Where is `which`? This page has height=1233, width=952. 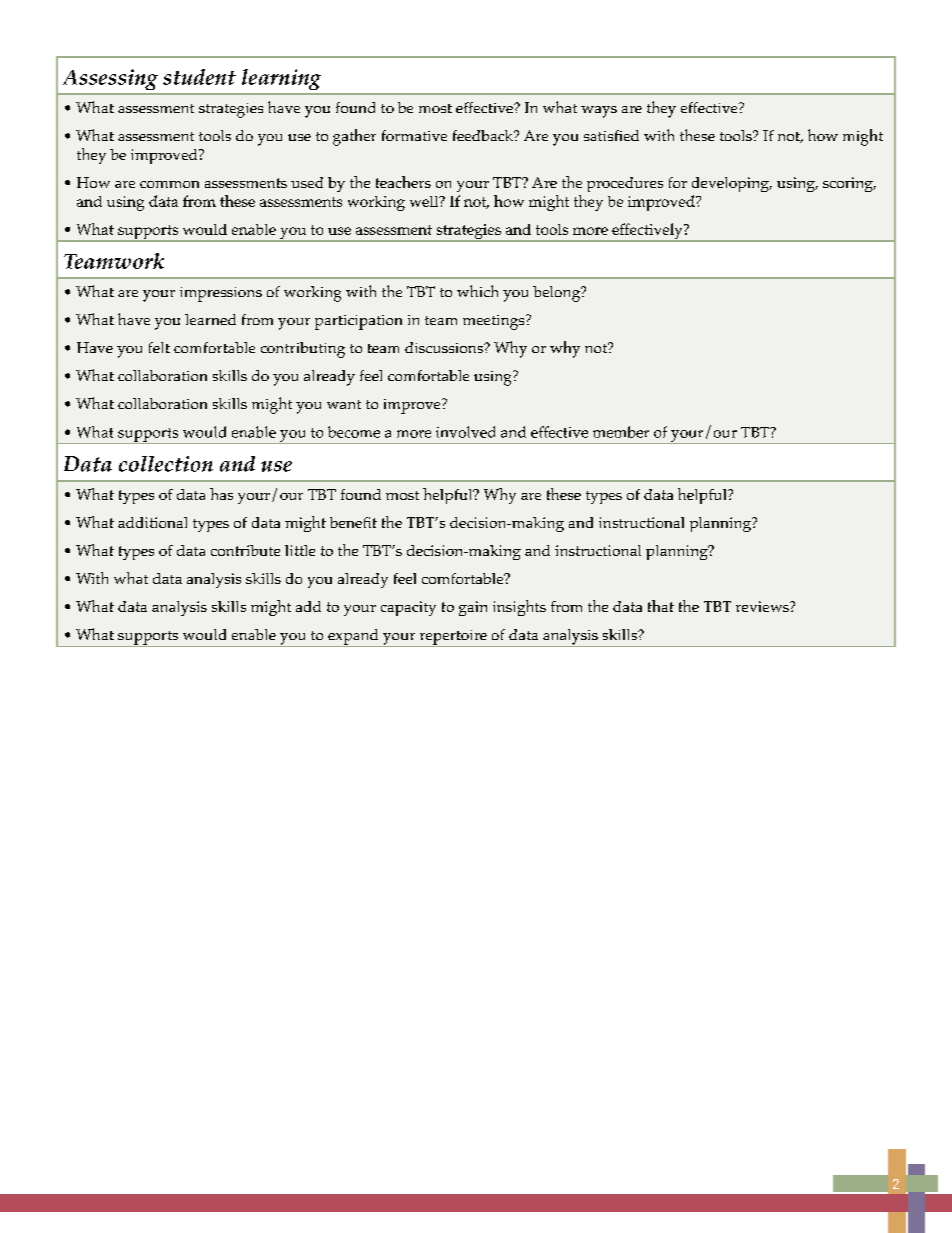
which is located at coordinates (477, 291).
